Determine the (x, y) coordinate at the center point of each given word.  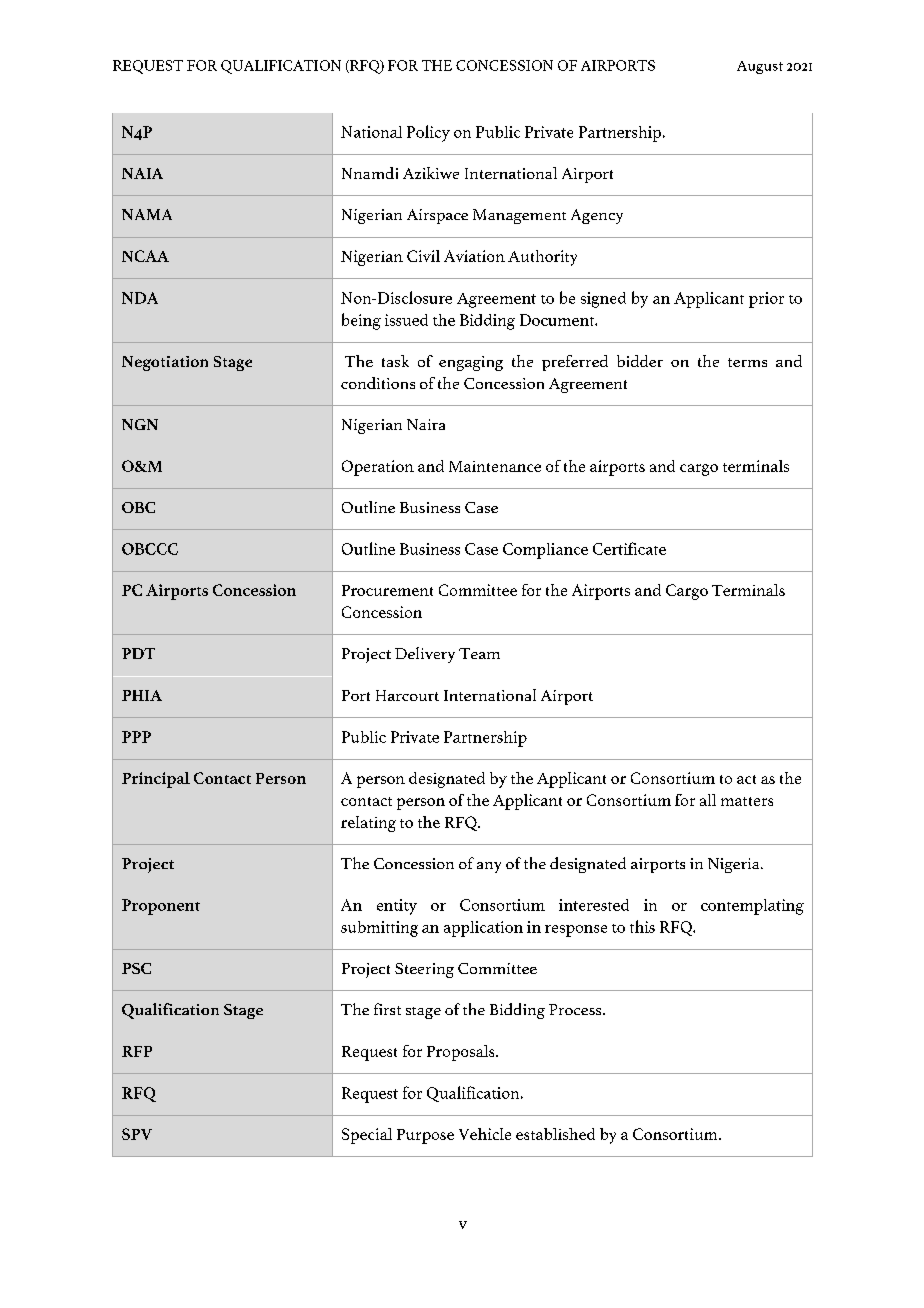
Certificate (629, 548)
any (489, 867)
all (708, 800)
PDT (138, 653)
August (760, 67)
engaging (471, 363)
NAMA (147, 214)
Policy (428, 133)
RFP (137, 1051)
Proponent (161, 907)
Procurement (387, 590)
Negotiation (165, 363)
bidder (640, 361)
